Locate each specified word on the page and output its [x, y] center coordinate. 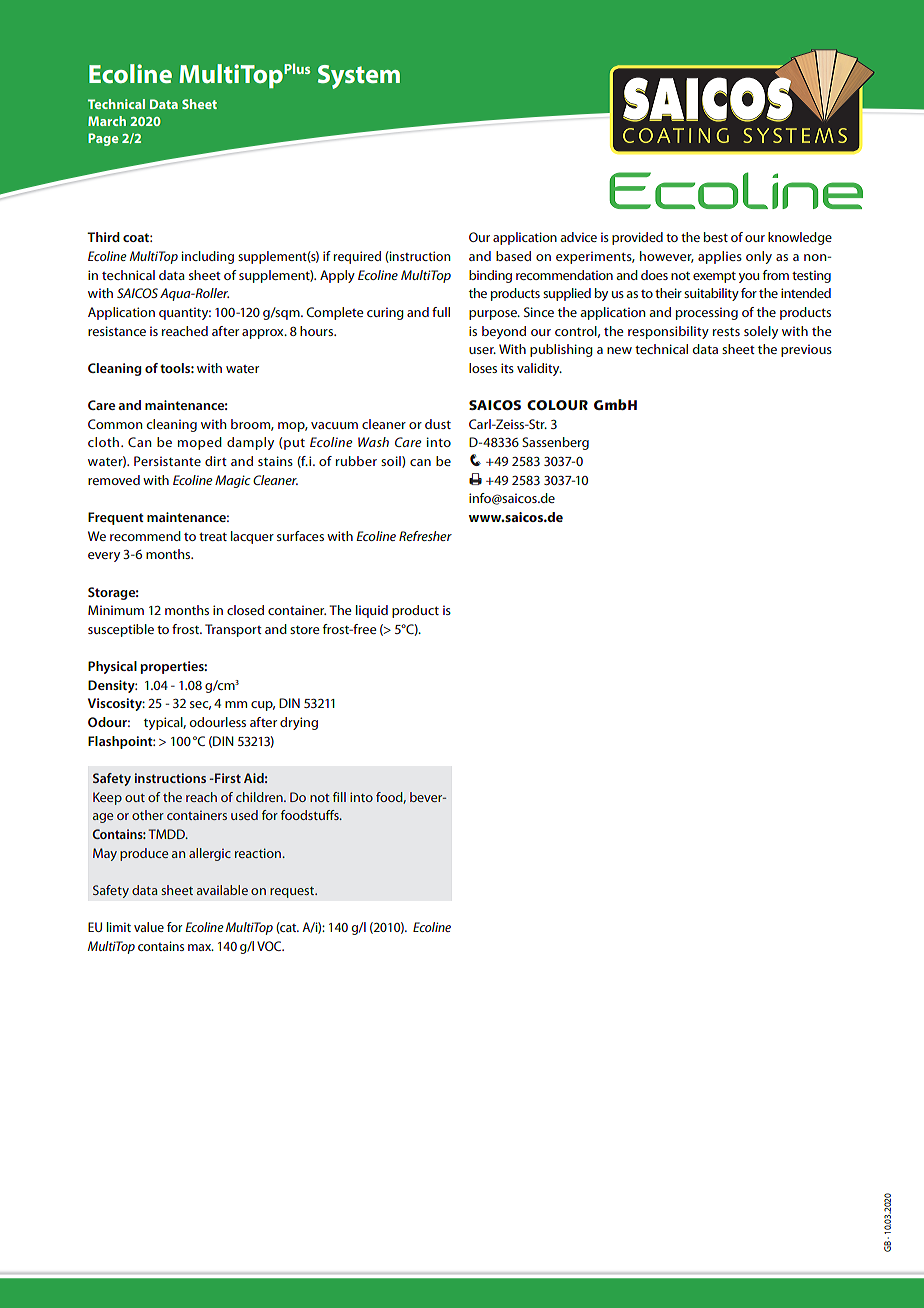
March [107, 121]
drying [299, 723]
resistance [117, 331]
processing [707, 313]
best [716, 237]
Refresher [425, 536]
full [441, 312]
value [149, 927]
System [359, 77]
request [293, 892]
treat [213, 537]
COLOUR [557, 405]
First [227, 778]
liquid [372, 611]
